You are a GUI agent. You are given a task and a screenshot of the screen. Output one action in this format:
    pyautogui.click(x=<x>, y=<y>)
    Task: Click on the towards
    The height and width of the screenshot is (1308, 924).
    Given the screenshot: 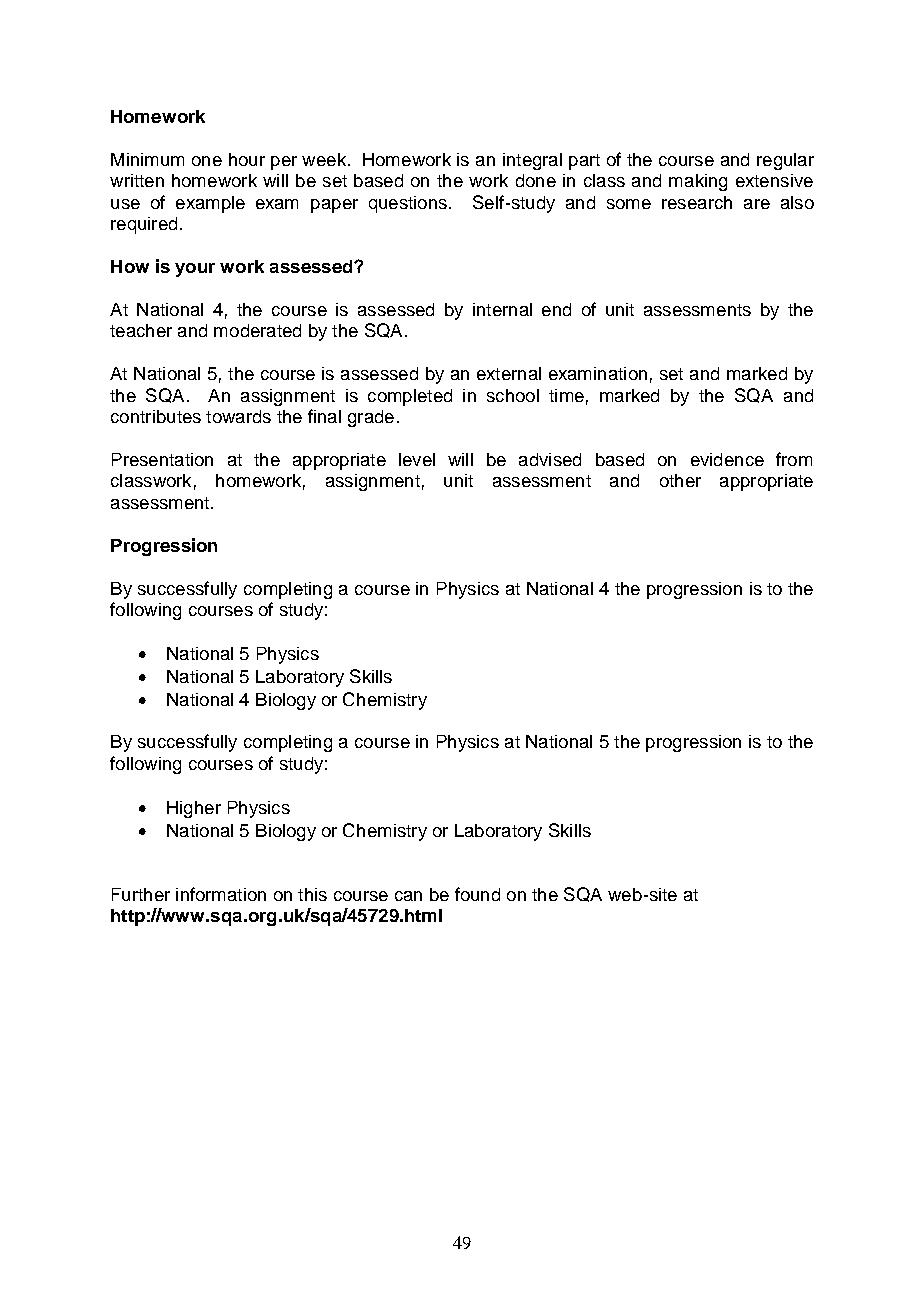 What is the action you would take?
    pyautogui.click(x=238, y=416)
